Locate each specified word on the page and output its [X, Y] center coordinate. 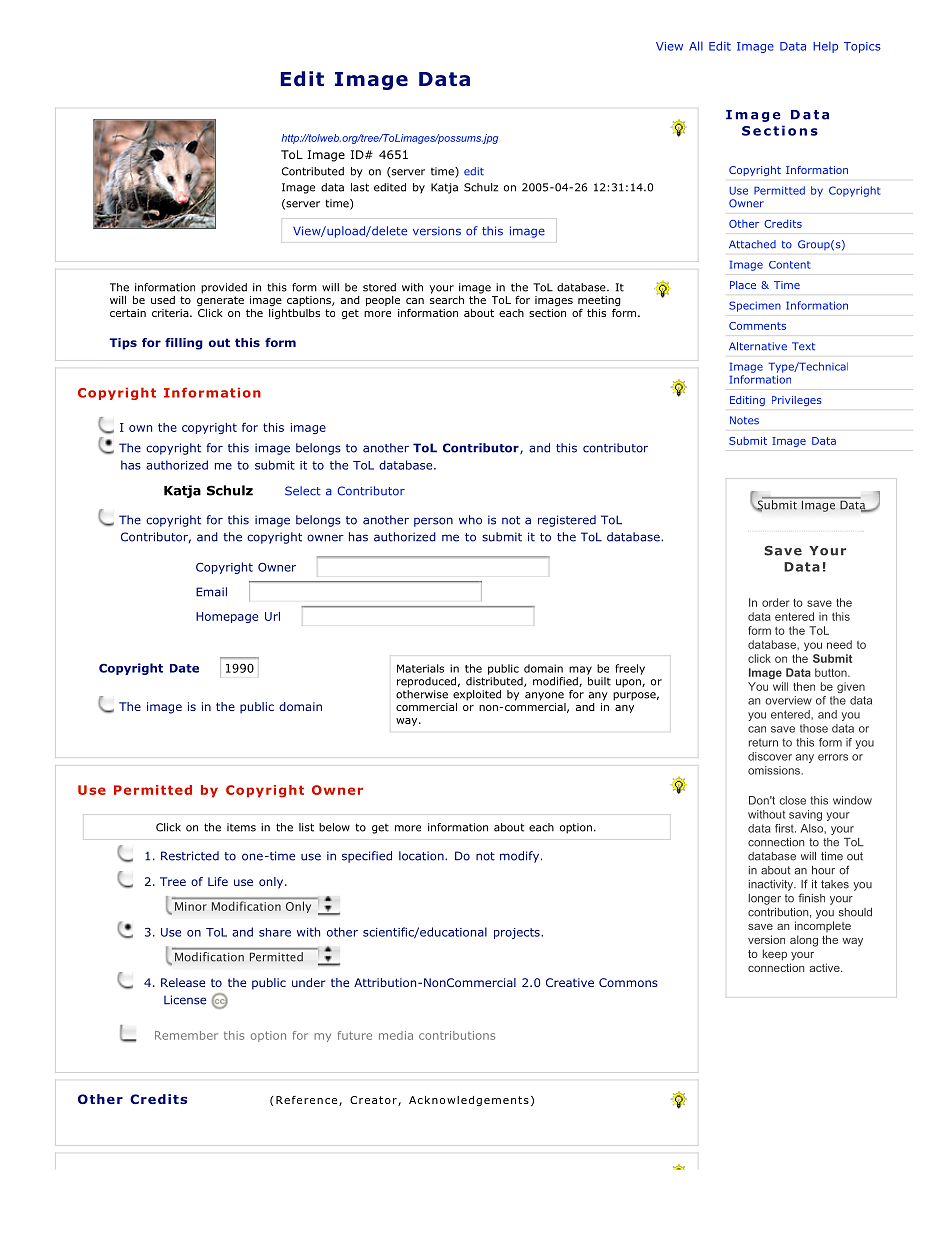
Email [211, 592]
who [470, 520]
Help [825, 47]
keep [775, 955]
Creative [570, 982]
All [696, 46]
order [776, 602]
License [185, 1000]
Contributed [313, 171]
